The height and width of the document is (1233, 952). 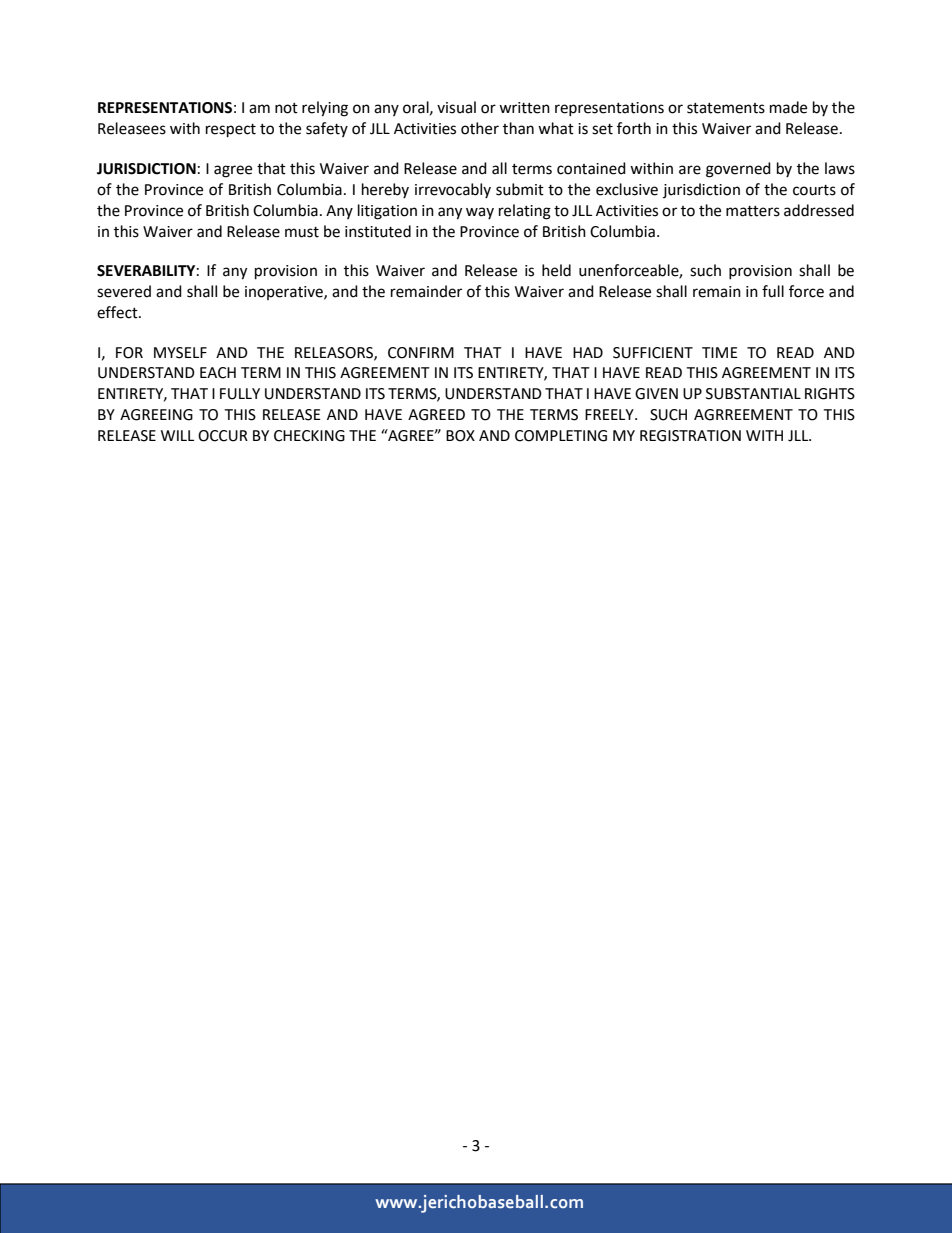 I want to click on statements, so click(x=726, y=108).
